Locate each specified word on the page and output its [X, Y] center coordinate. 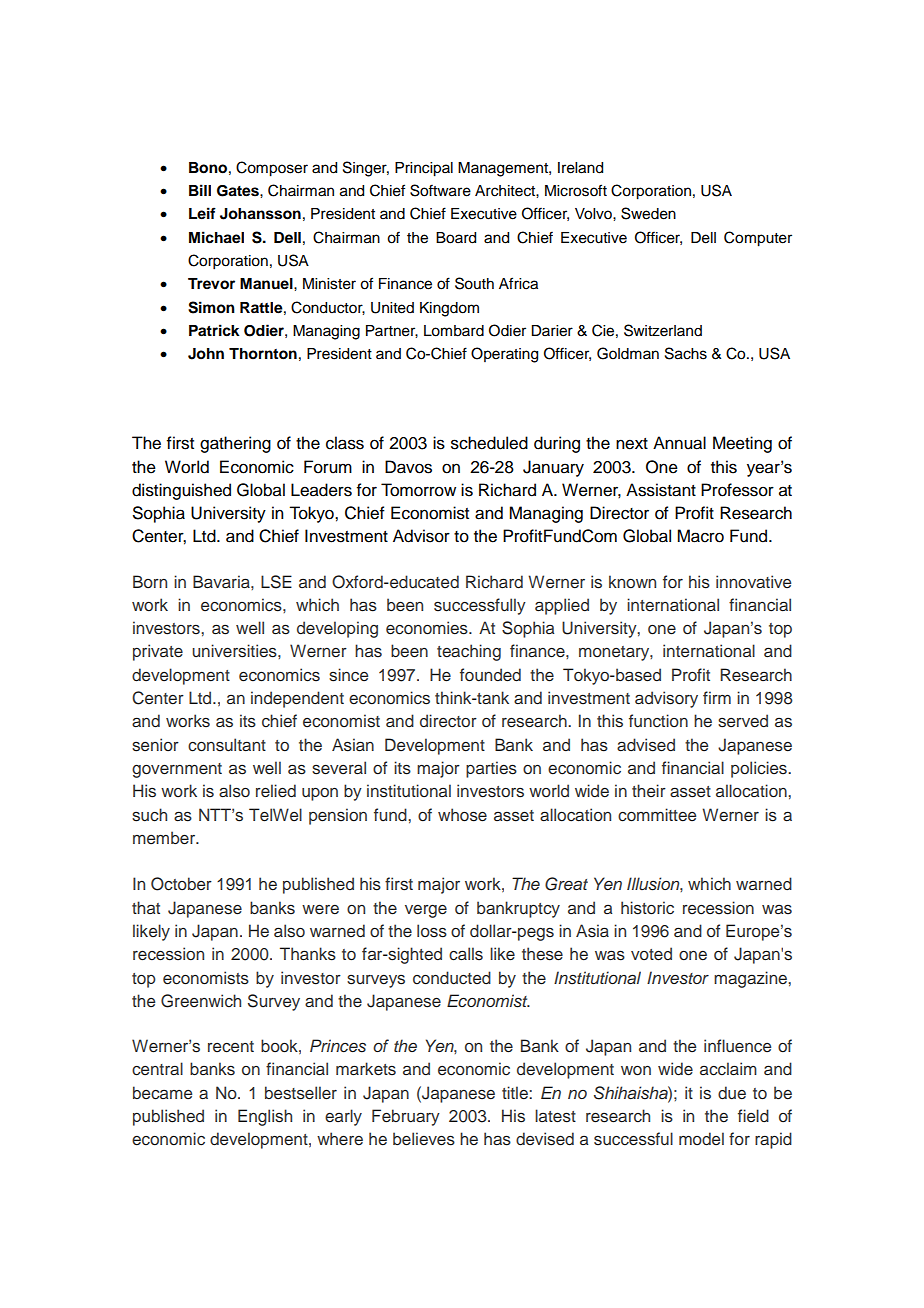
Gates [239, 191]
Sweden [648, 213]
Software [440, 190]
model [701, 1139]
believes [424, 1139]
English [265, 1117]
